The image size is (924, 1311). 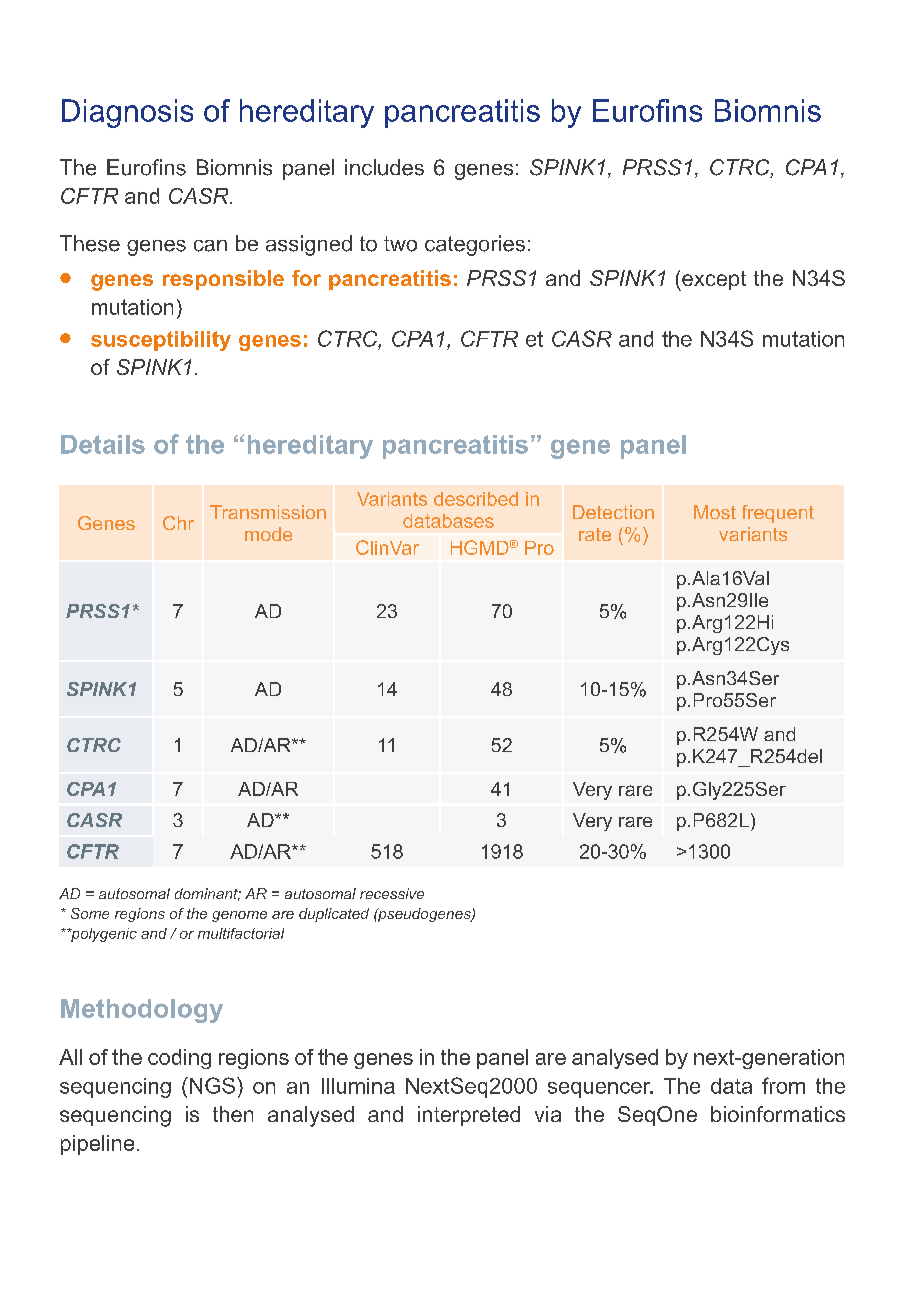 What do you see at coordinates (713, 281) in the screenshot?
I see `except` at bounding box center [713, 281].
